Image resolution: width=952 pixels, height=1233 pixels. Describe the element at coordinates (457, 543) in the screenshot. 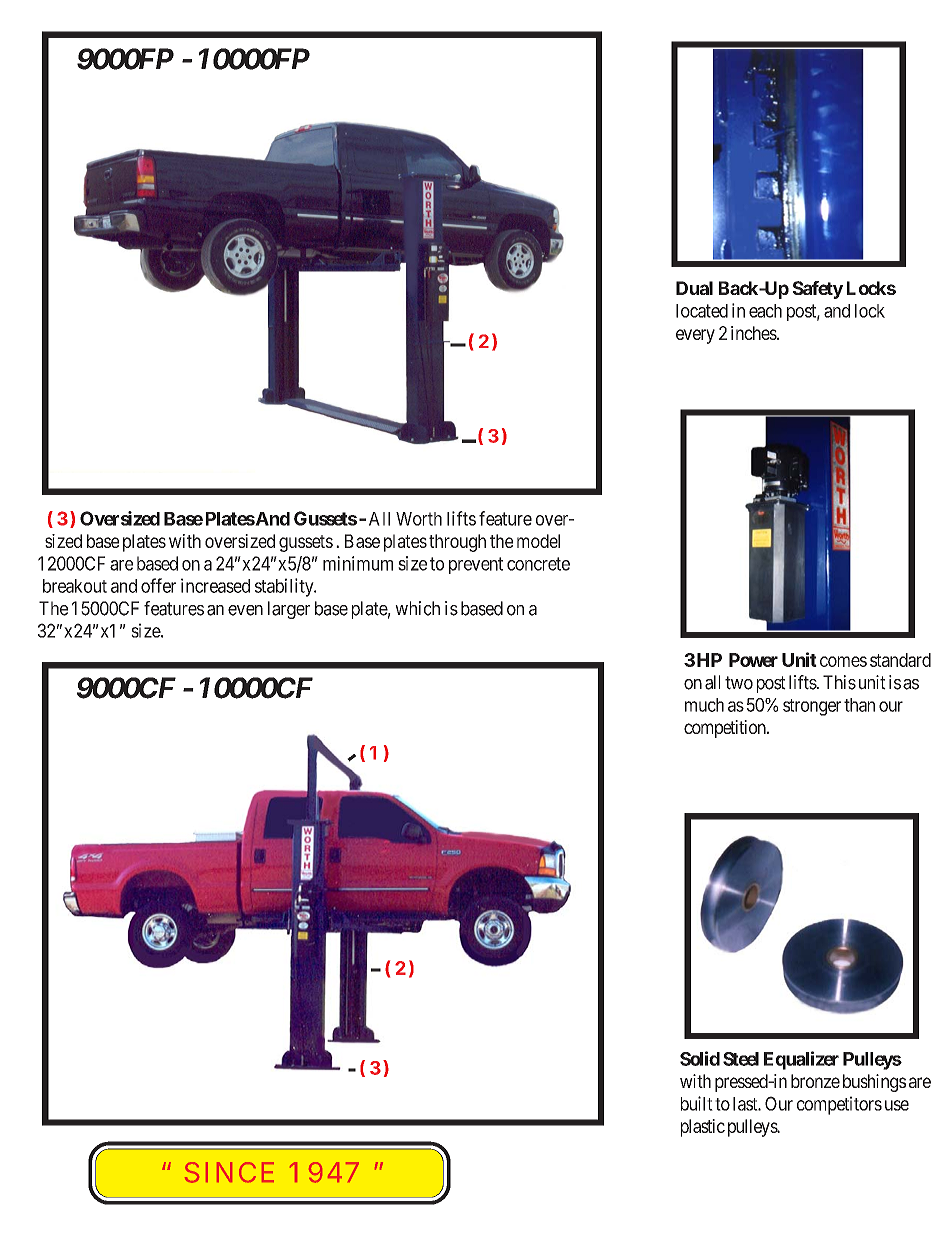

I see `through` at that location.
